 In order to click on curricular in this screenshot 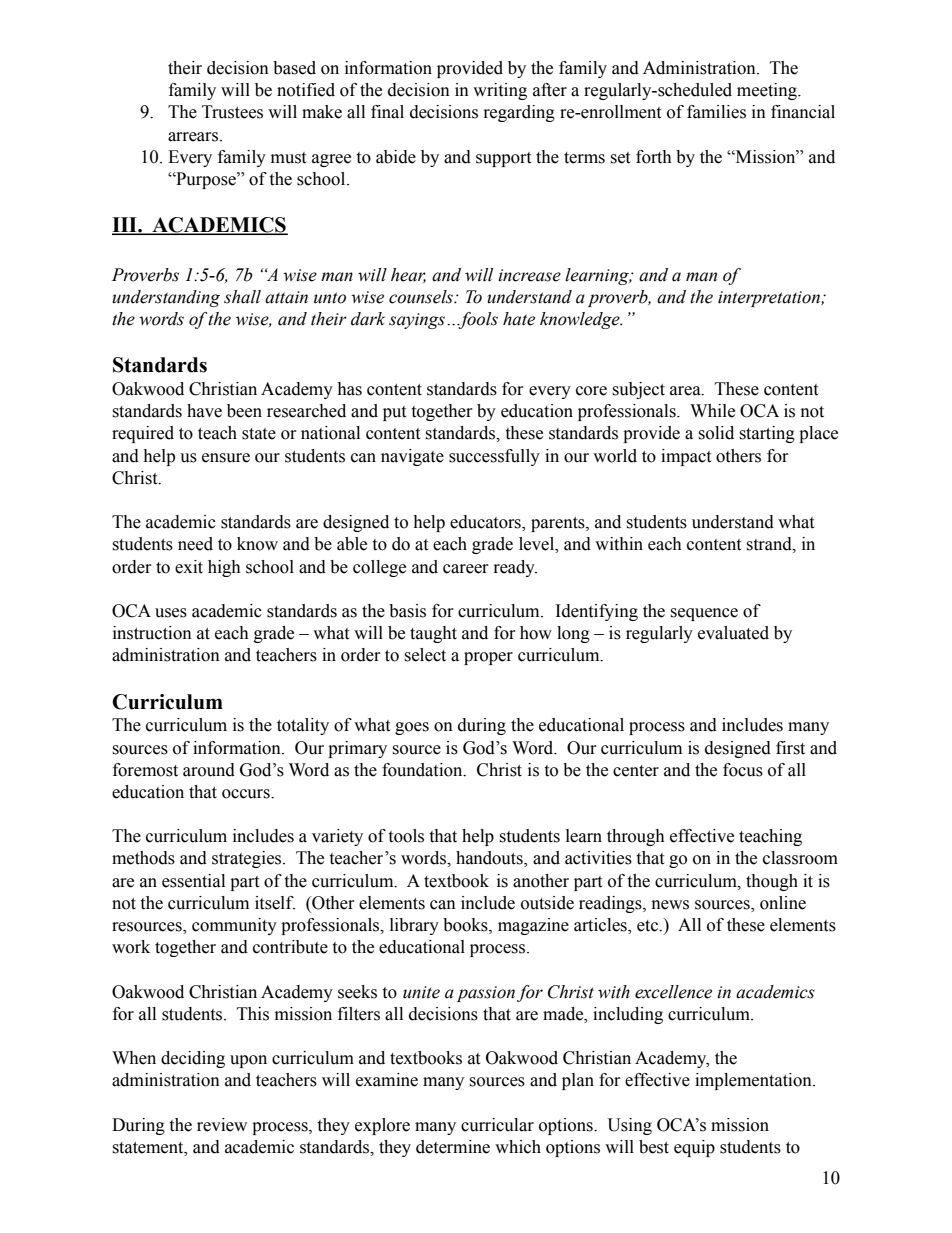, I will do `click(497, 1125)`.
